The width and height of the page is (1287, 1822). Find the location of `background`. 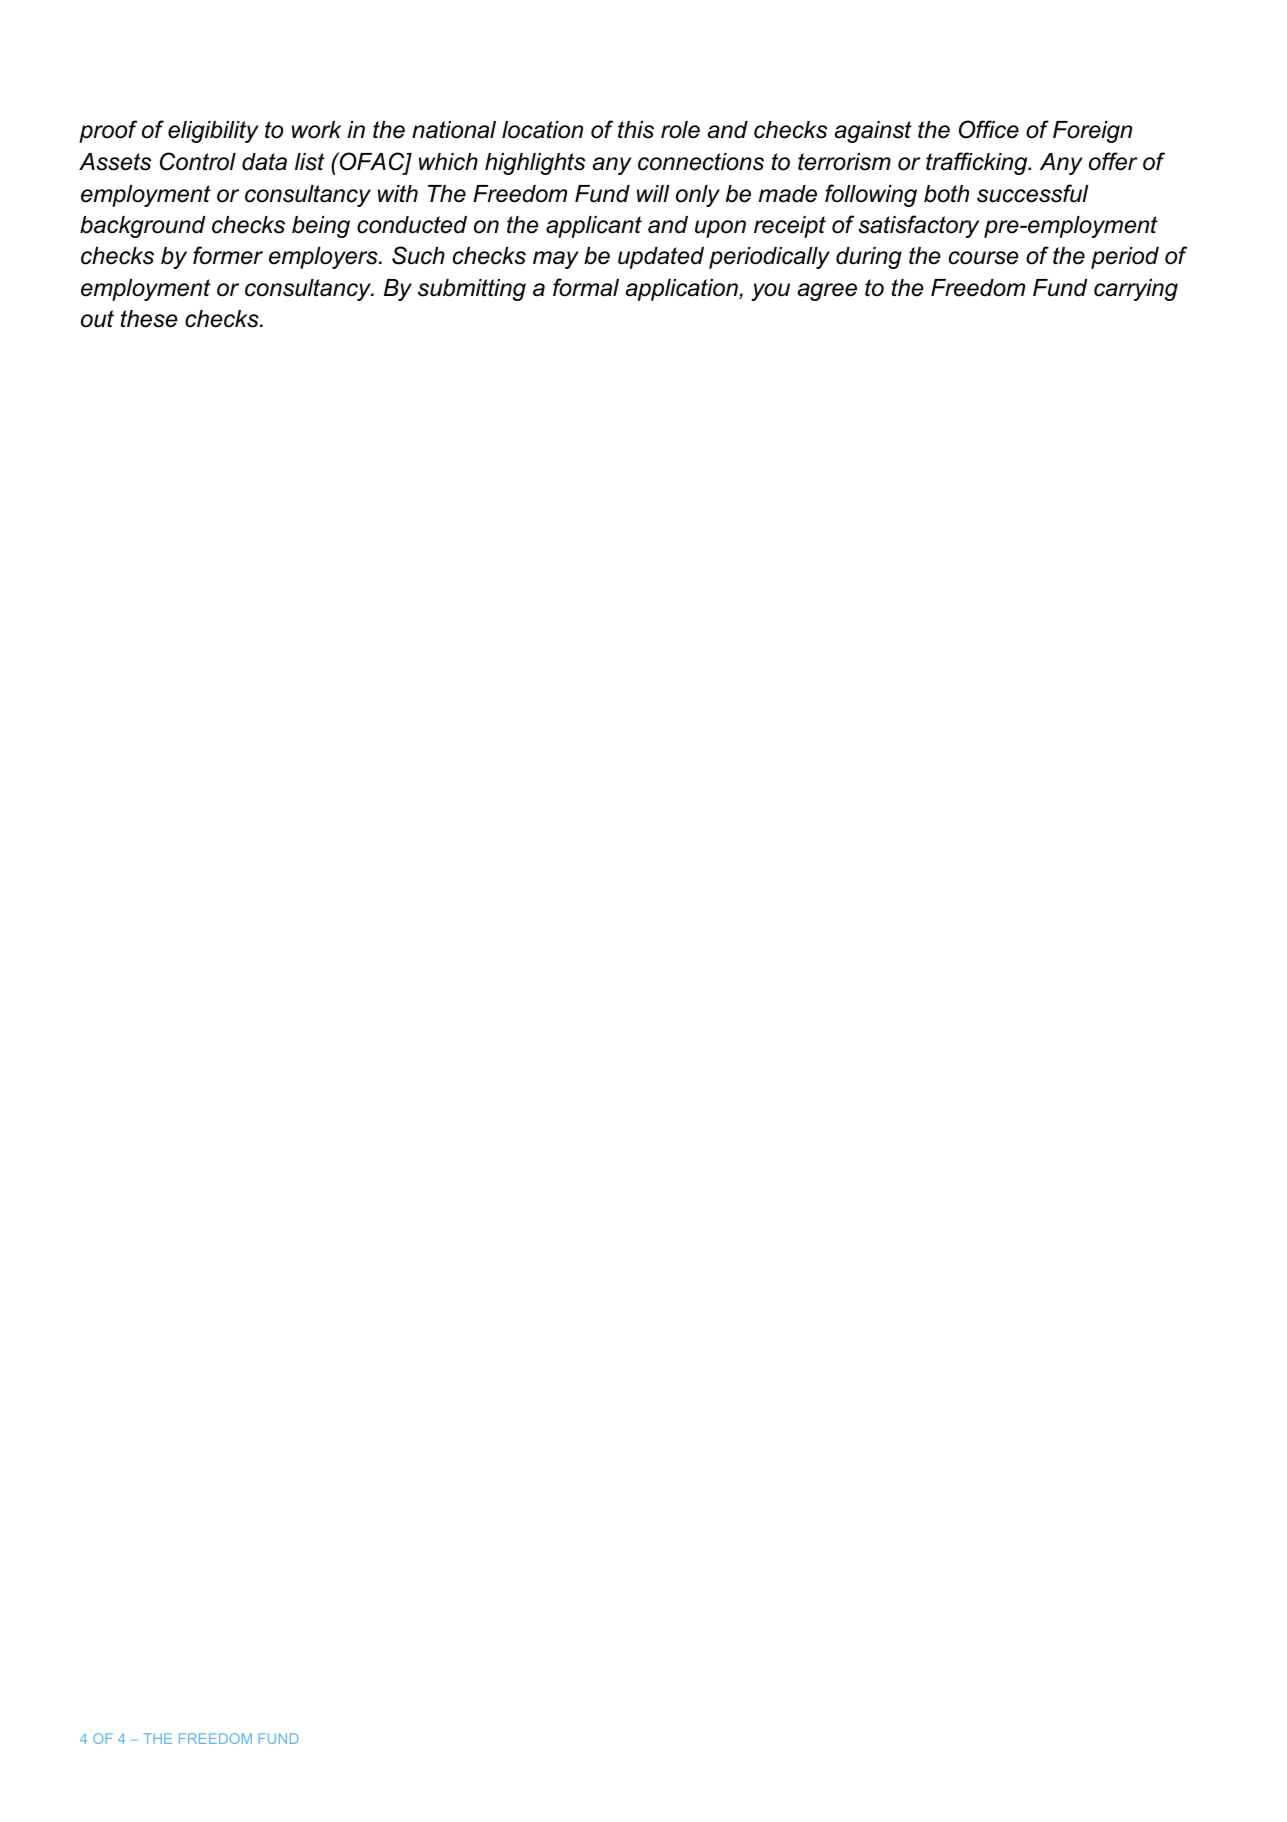

background is located at coordinates (142, 227).
